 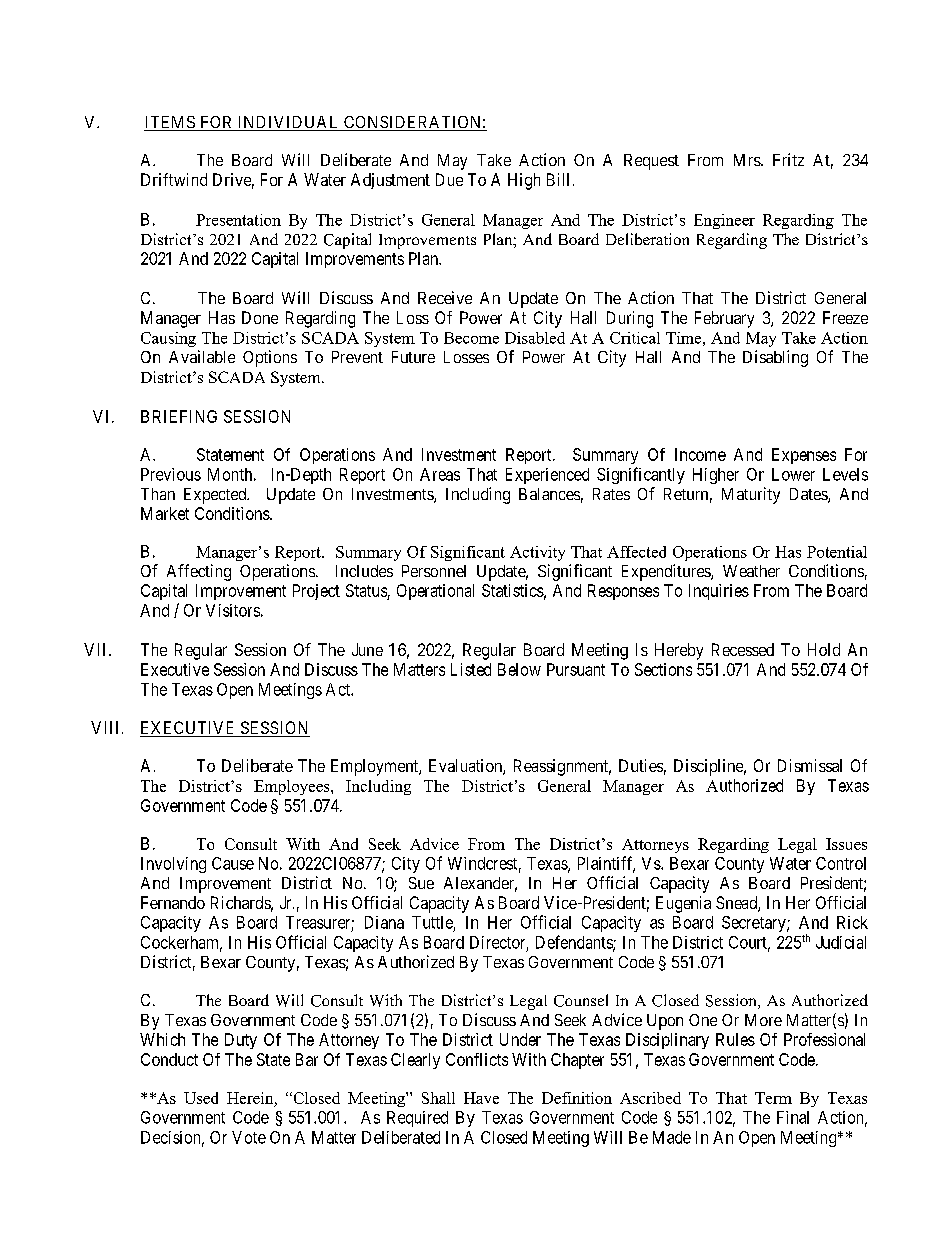 What do you see at coordinates (449, 179) in the screenshot?
I see `Due` at bounding box center [449, 179].
